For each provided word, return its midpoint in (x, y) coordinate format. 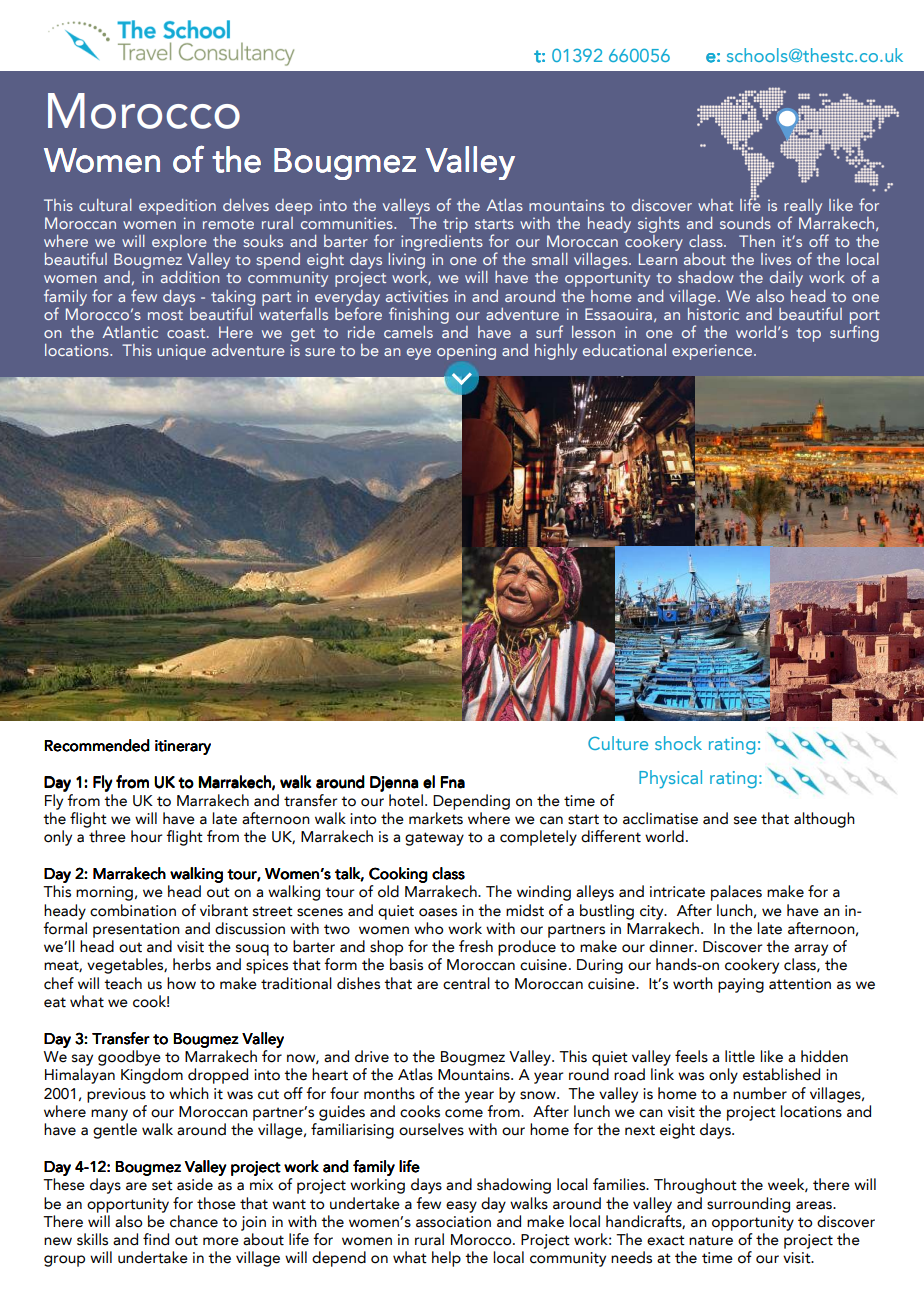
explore (179, 243)
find (156, 1239)
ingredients (442, 243)
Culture (618, 743)
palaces (736, 893)
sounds (745, 223)
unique (181, 352)
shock (678, 743)
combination (133, 910)
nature (711, 1240)
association (453, 1222)
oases (438, 912)
